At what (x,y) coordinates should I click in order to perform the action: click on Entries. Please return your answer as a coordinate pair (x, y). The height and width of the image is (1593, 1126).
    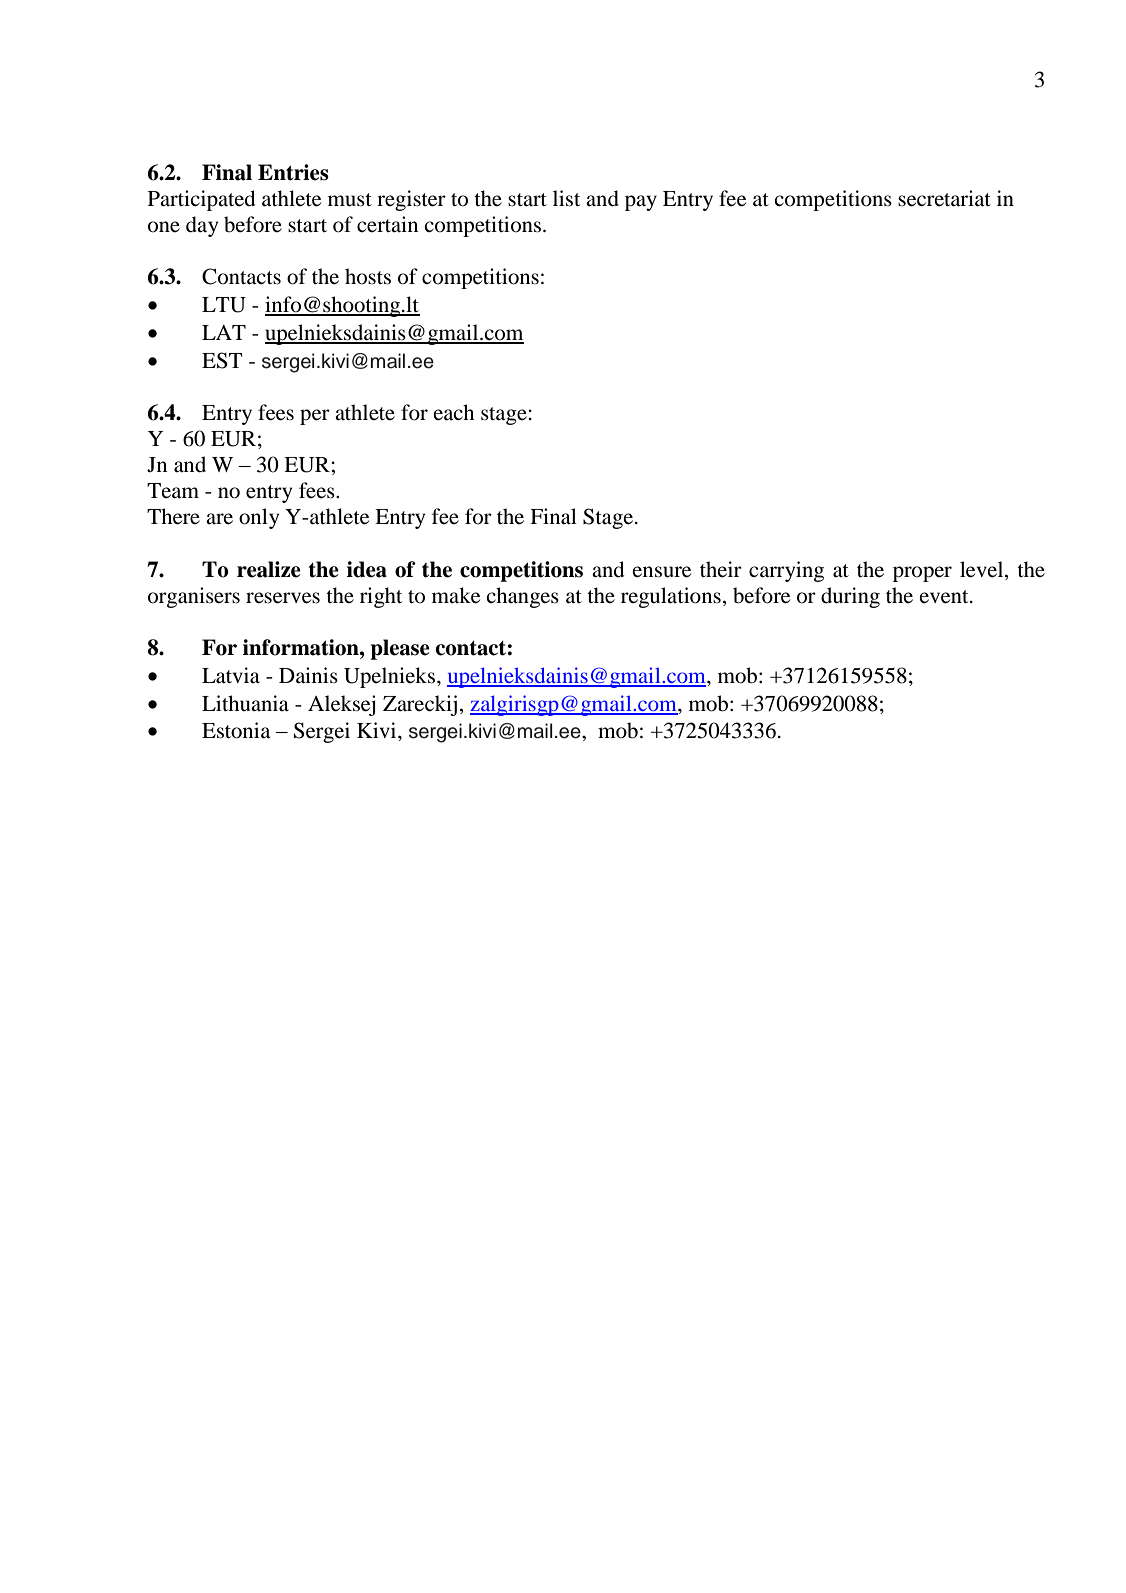
    Looking at the image, I should click on (293, 172).
